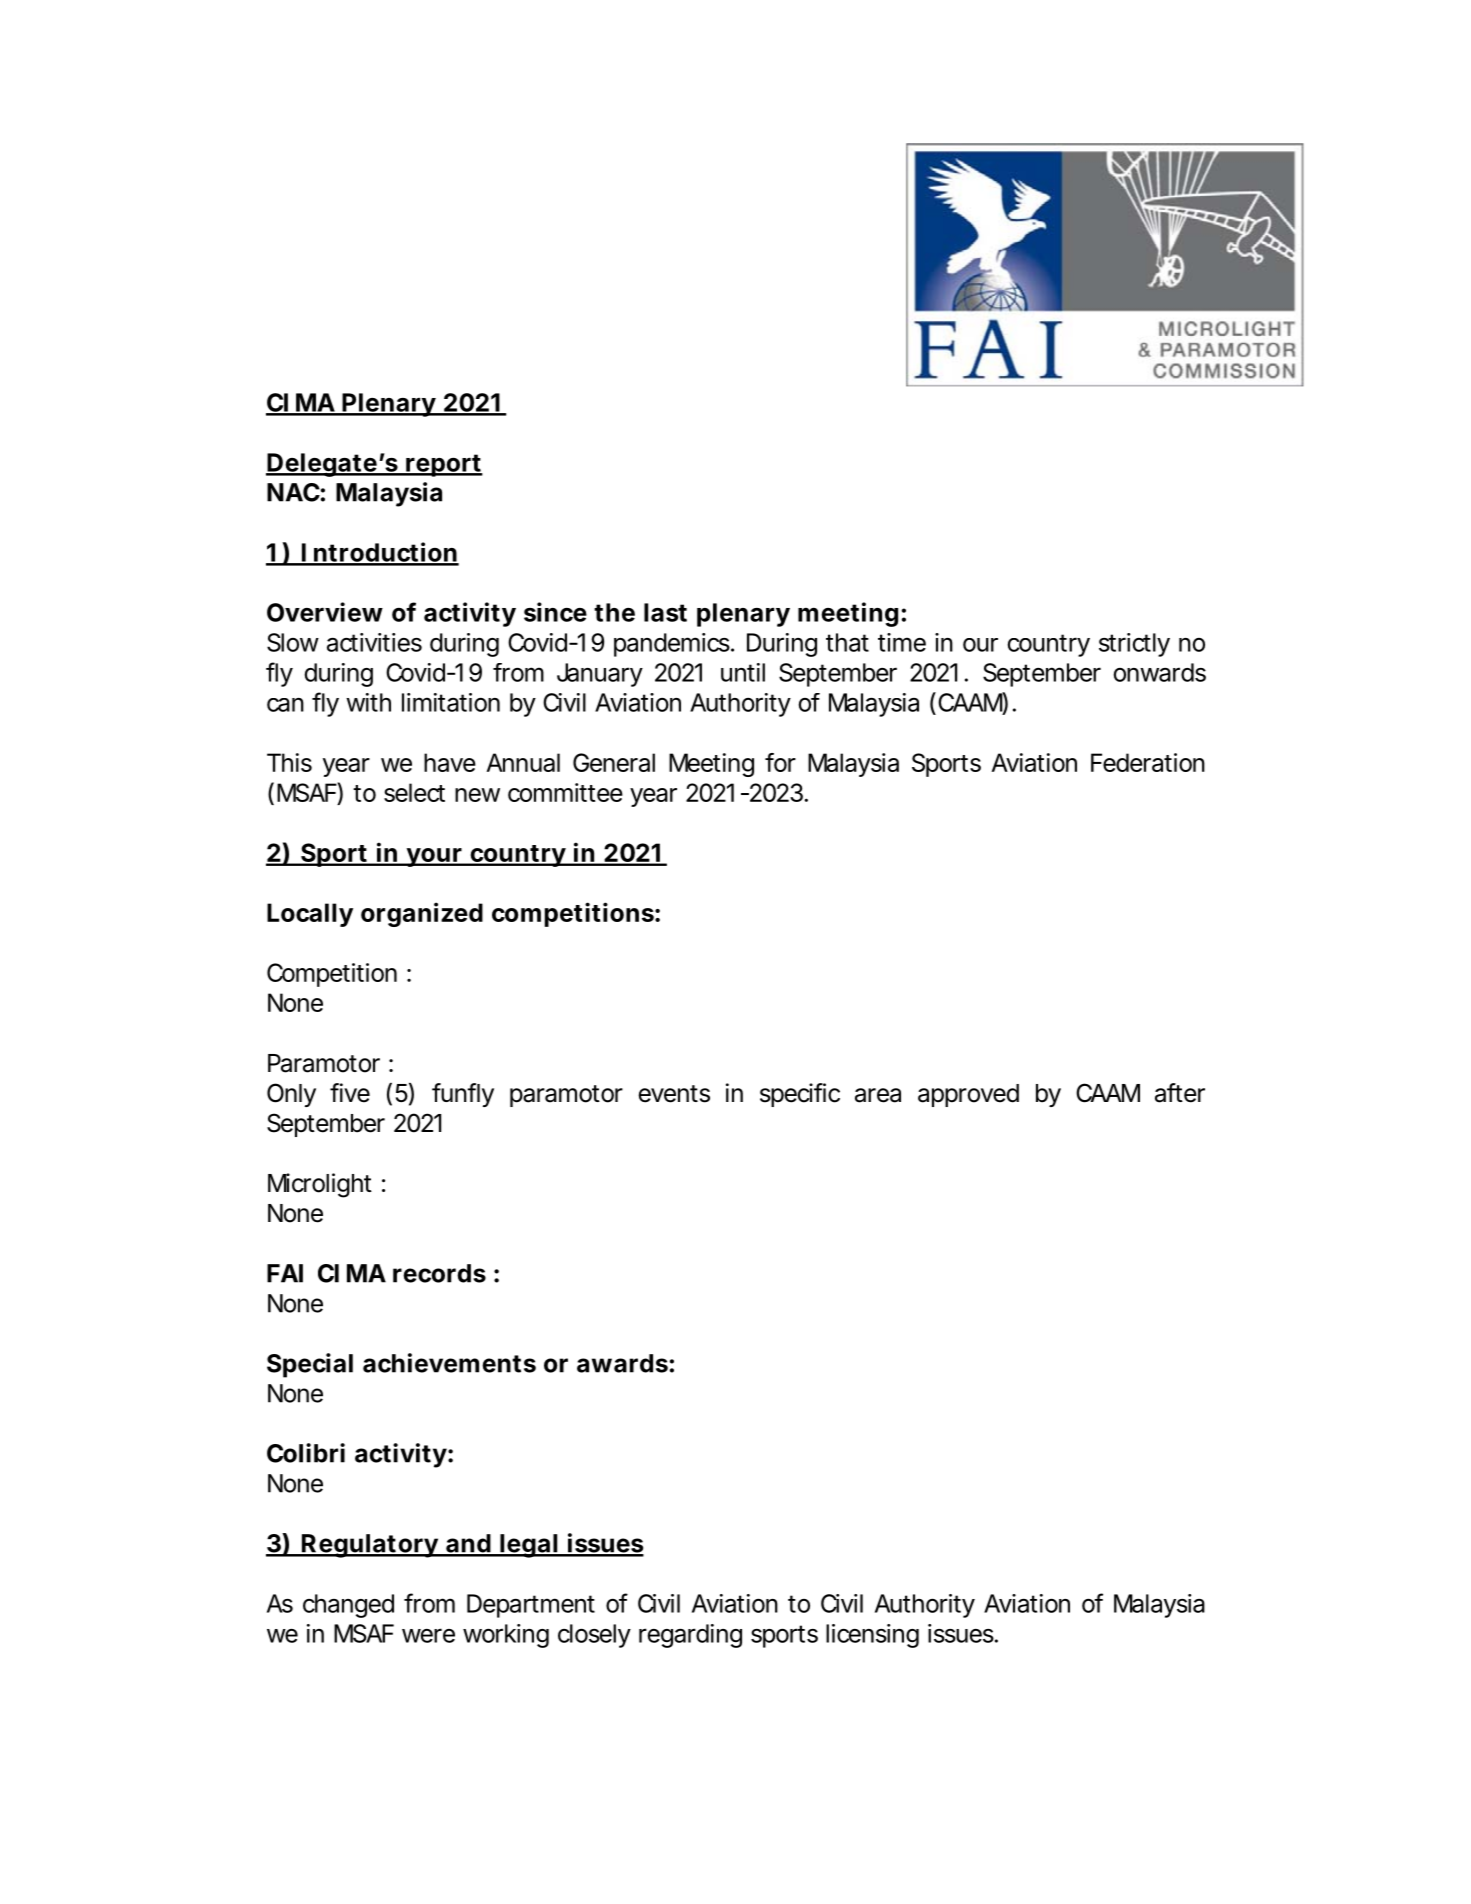 The width and height of the image is (1471, 1904). I want to click on select, so click(414, 792).
